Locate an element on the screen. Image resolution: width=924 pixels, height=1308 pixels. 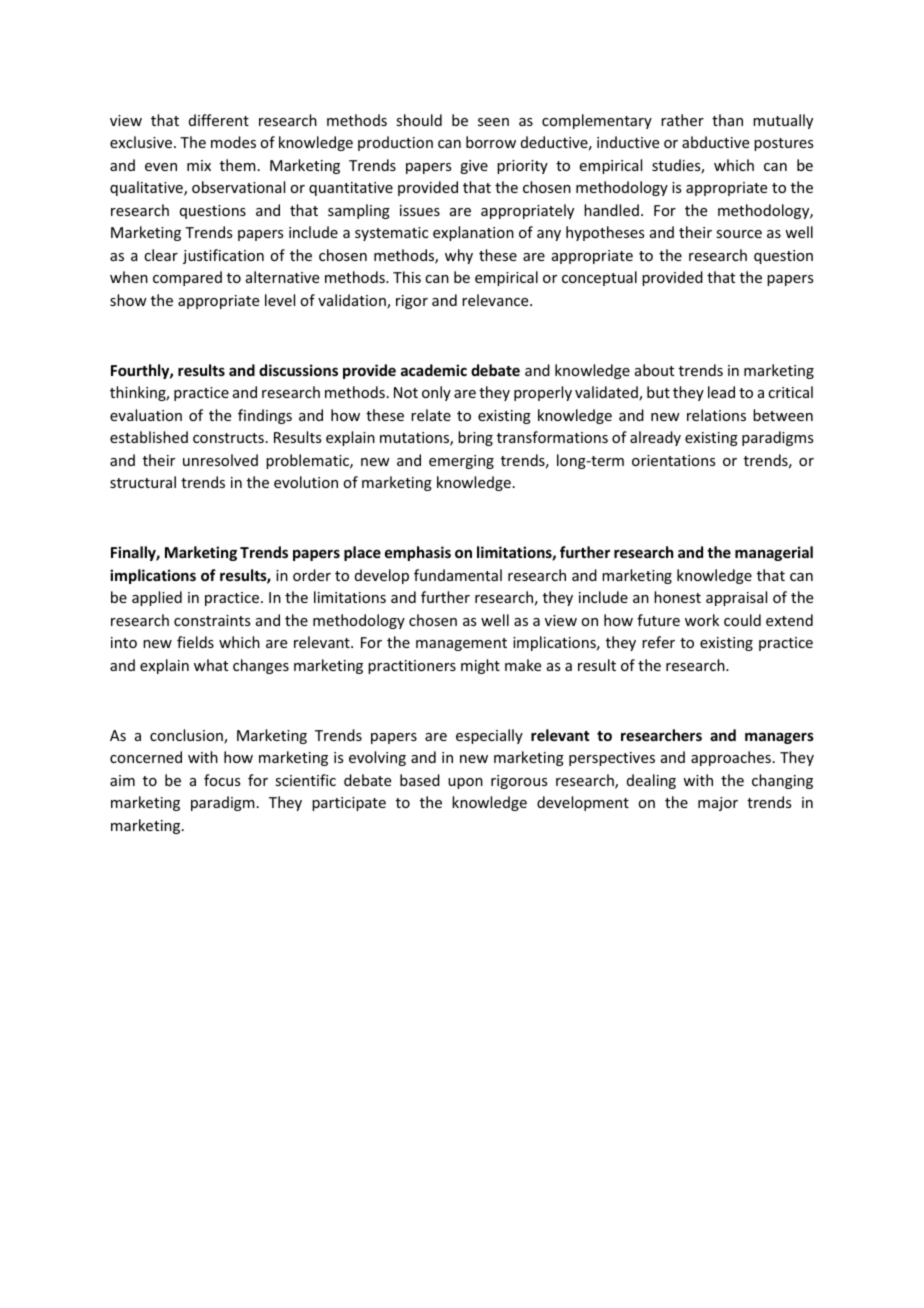
borrow is located at coordinates (491, 142).
